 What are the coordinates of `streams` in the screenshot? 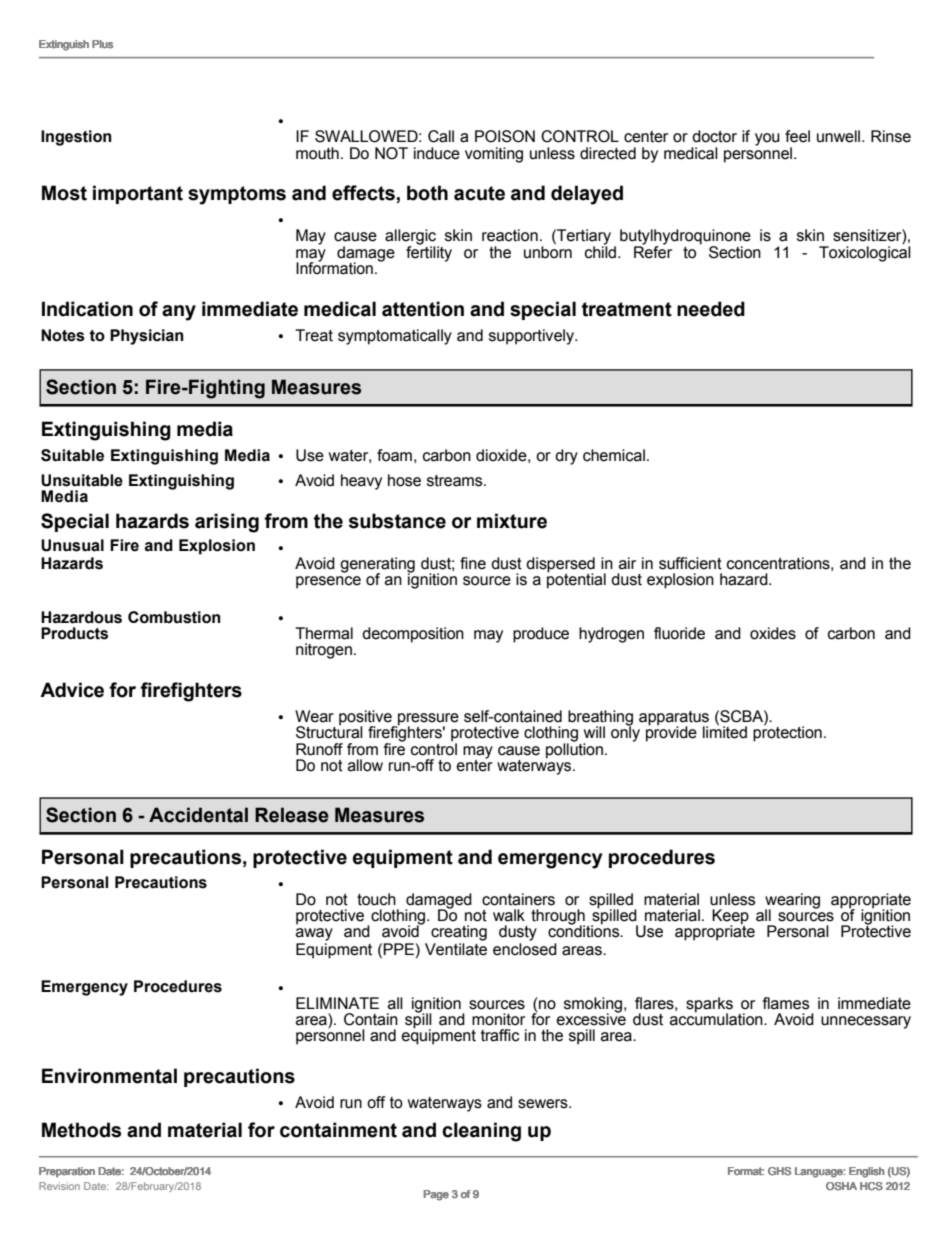 It's located at (456, 481).
